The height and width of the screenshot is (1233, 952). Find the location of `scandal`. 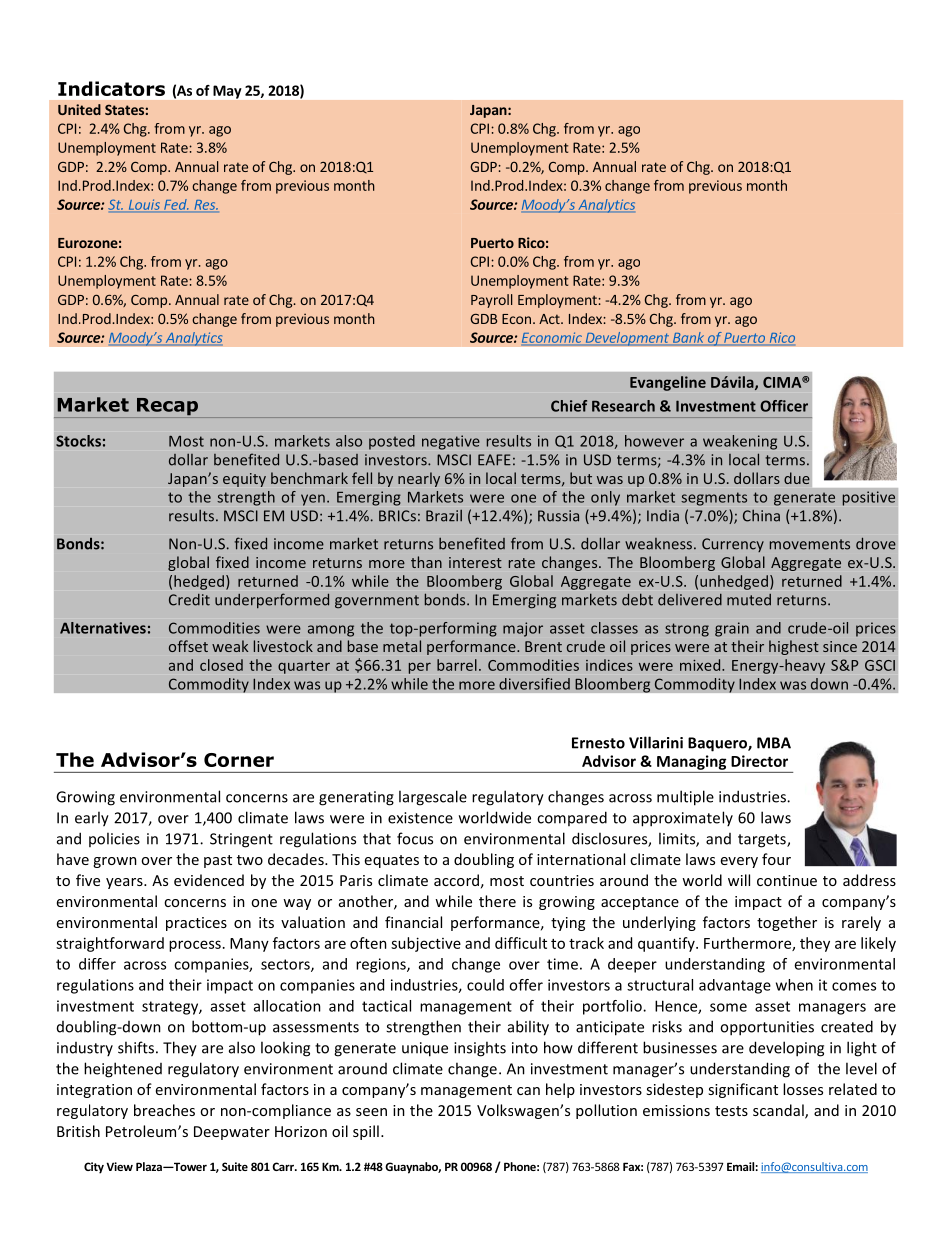

scandal is located at coordinates (779, 1111).
